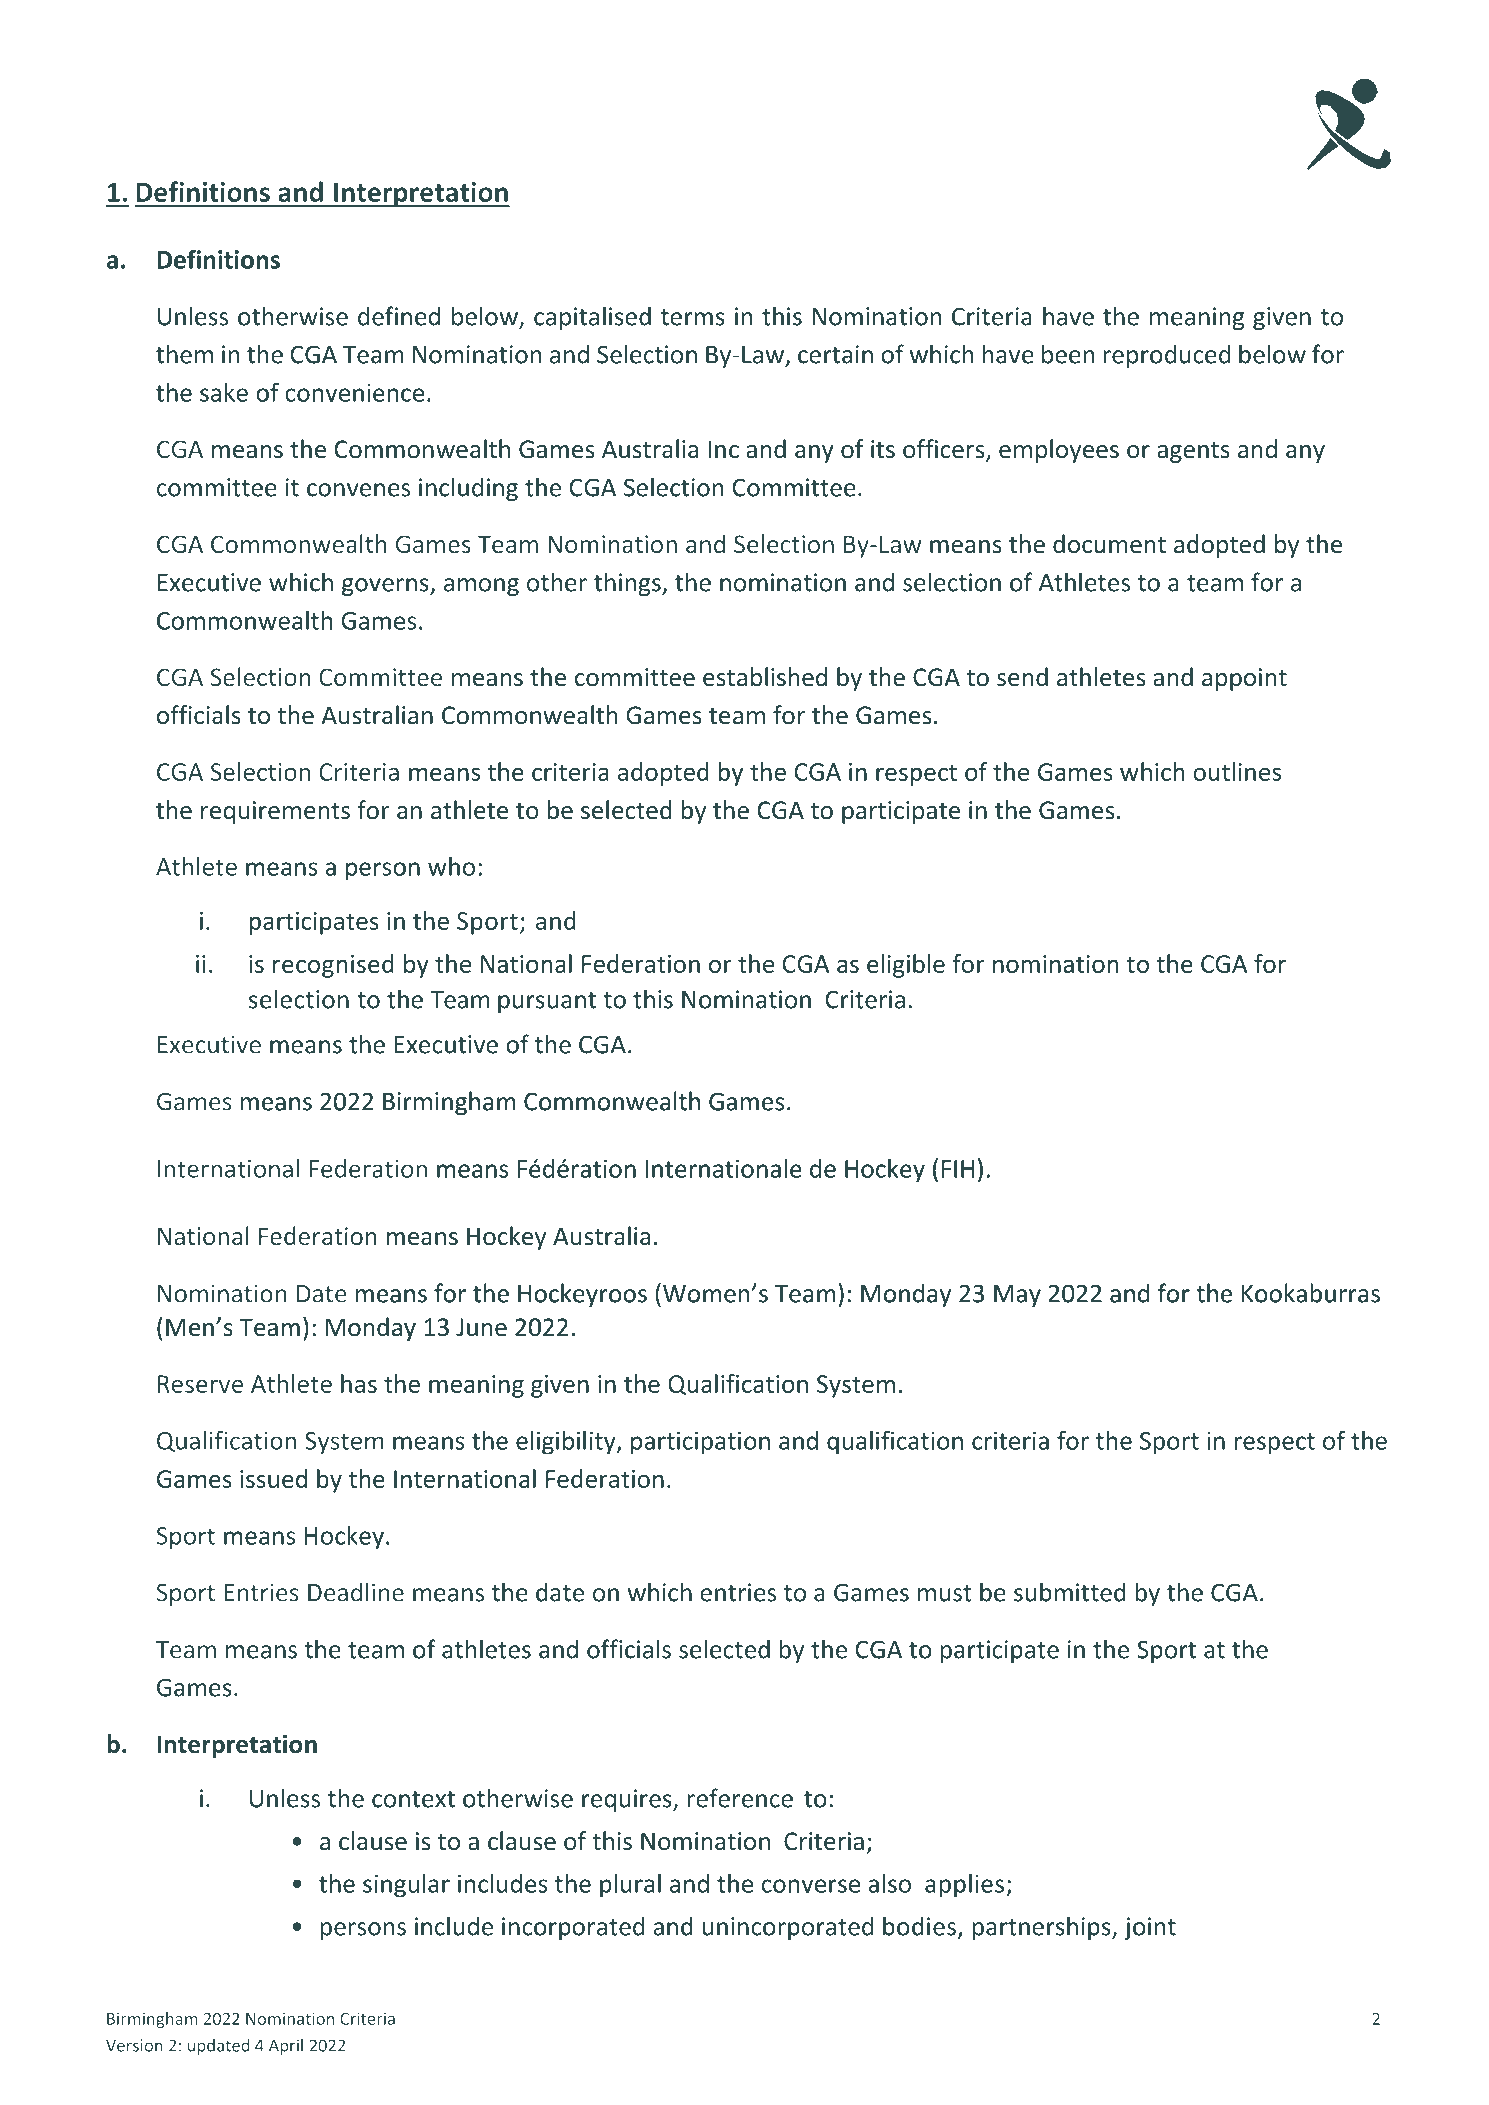 The height and width of the screenshot is (2105, 1489). What do you see at coordinates (200, 1384) in the screenshot?
I see `Reserve` at bounding box center [200, 1384].
